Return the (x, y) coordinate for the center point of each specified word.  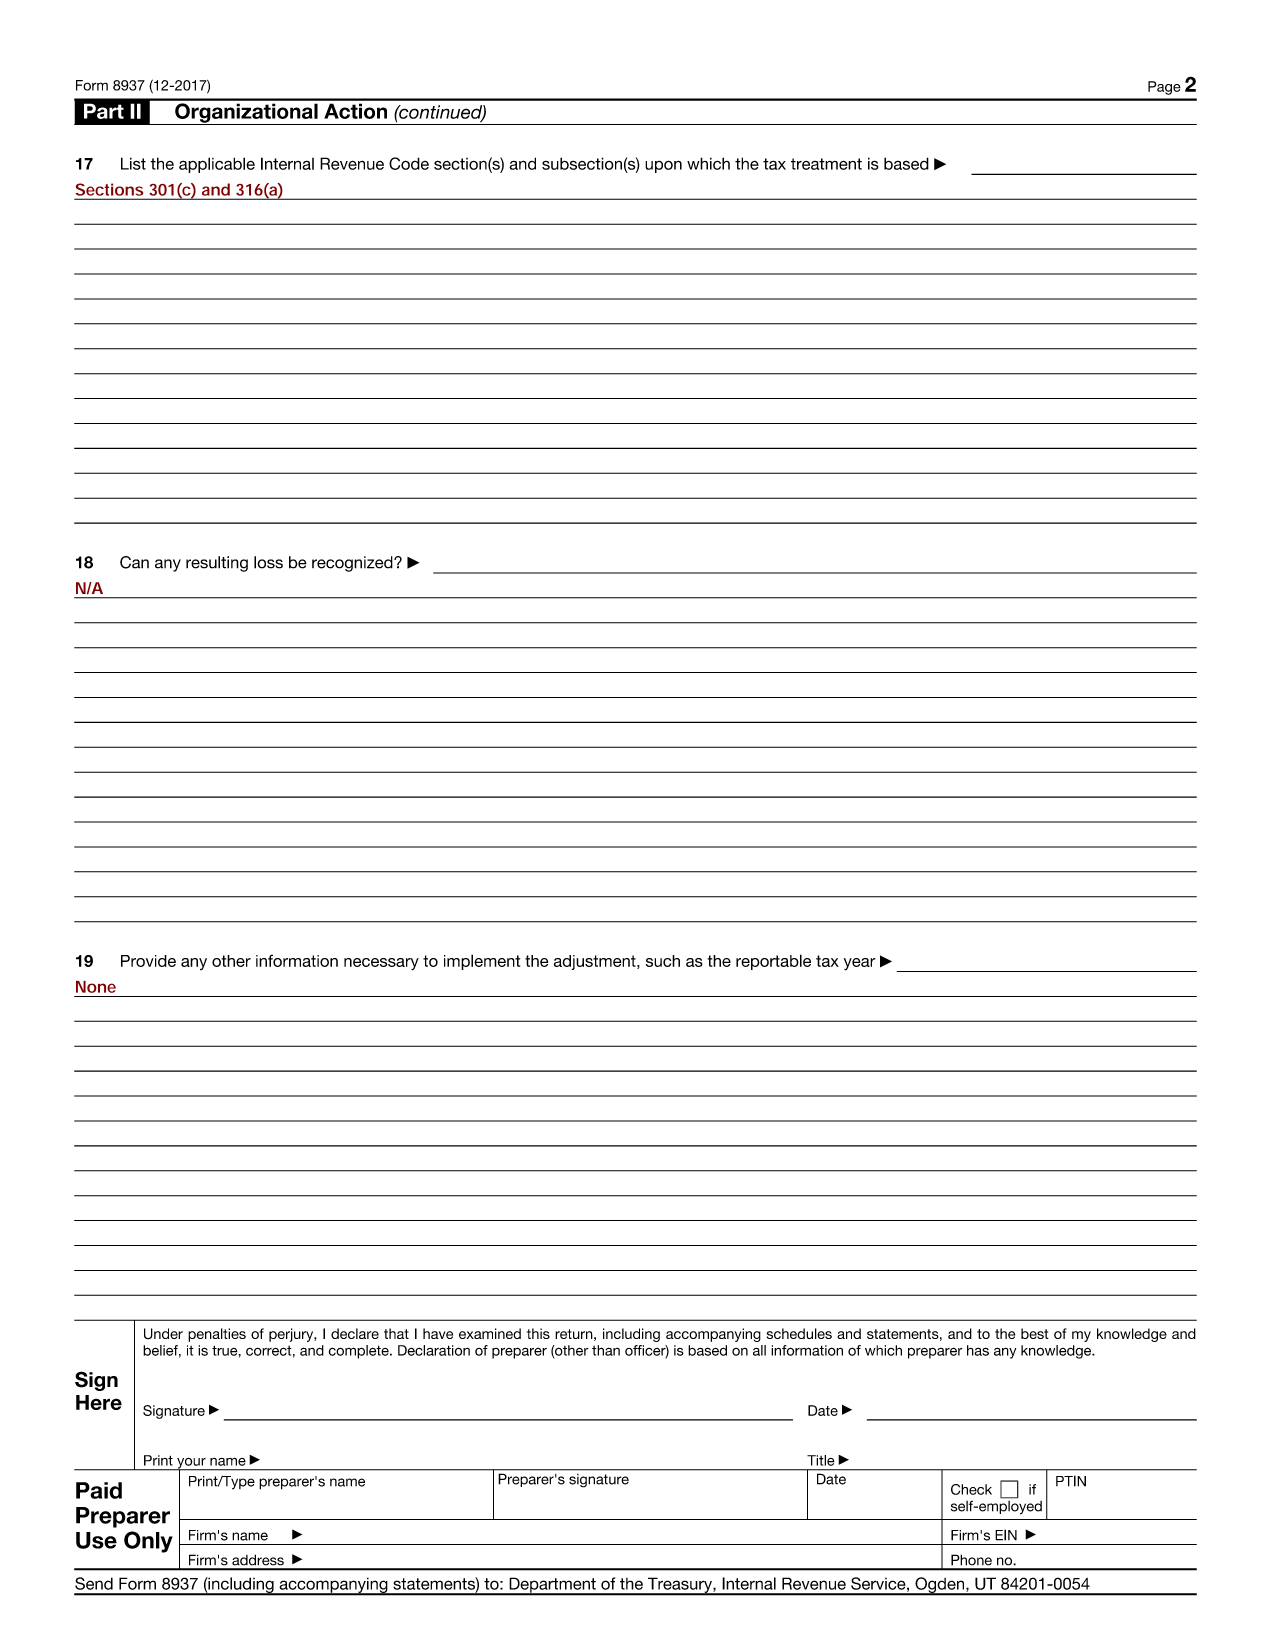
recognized (353, 564)
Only (148, 1542)
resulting (217, 564)
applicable (217, 165)
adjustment (596, 962)
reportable (773, 962)
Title (821, 1460)
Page (1164, 88)
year (860, 964)
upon (663, 166)
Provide (148, 961)
